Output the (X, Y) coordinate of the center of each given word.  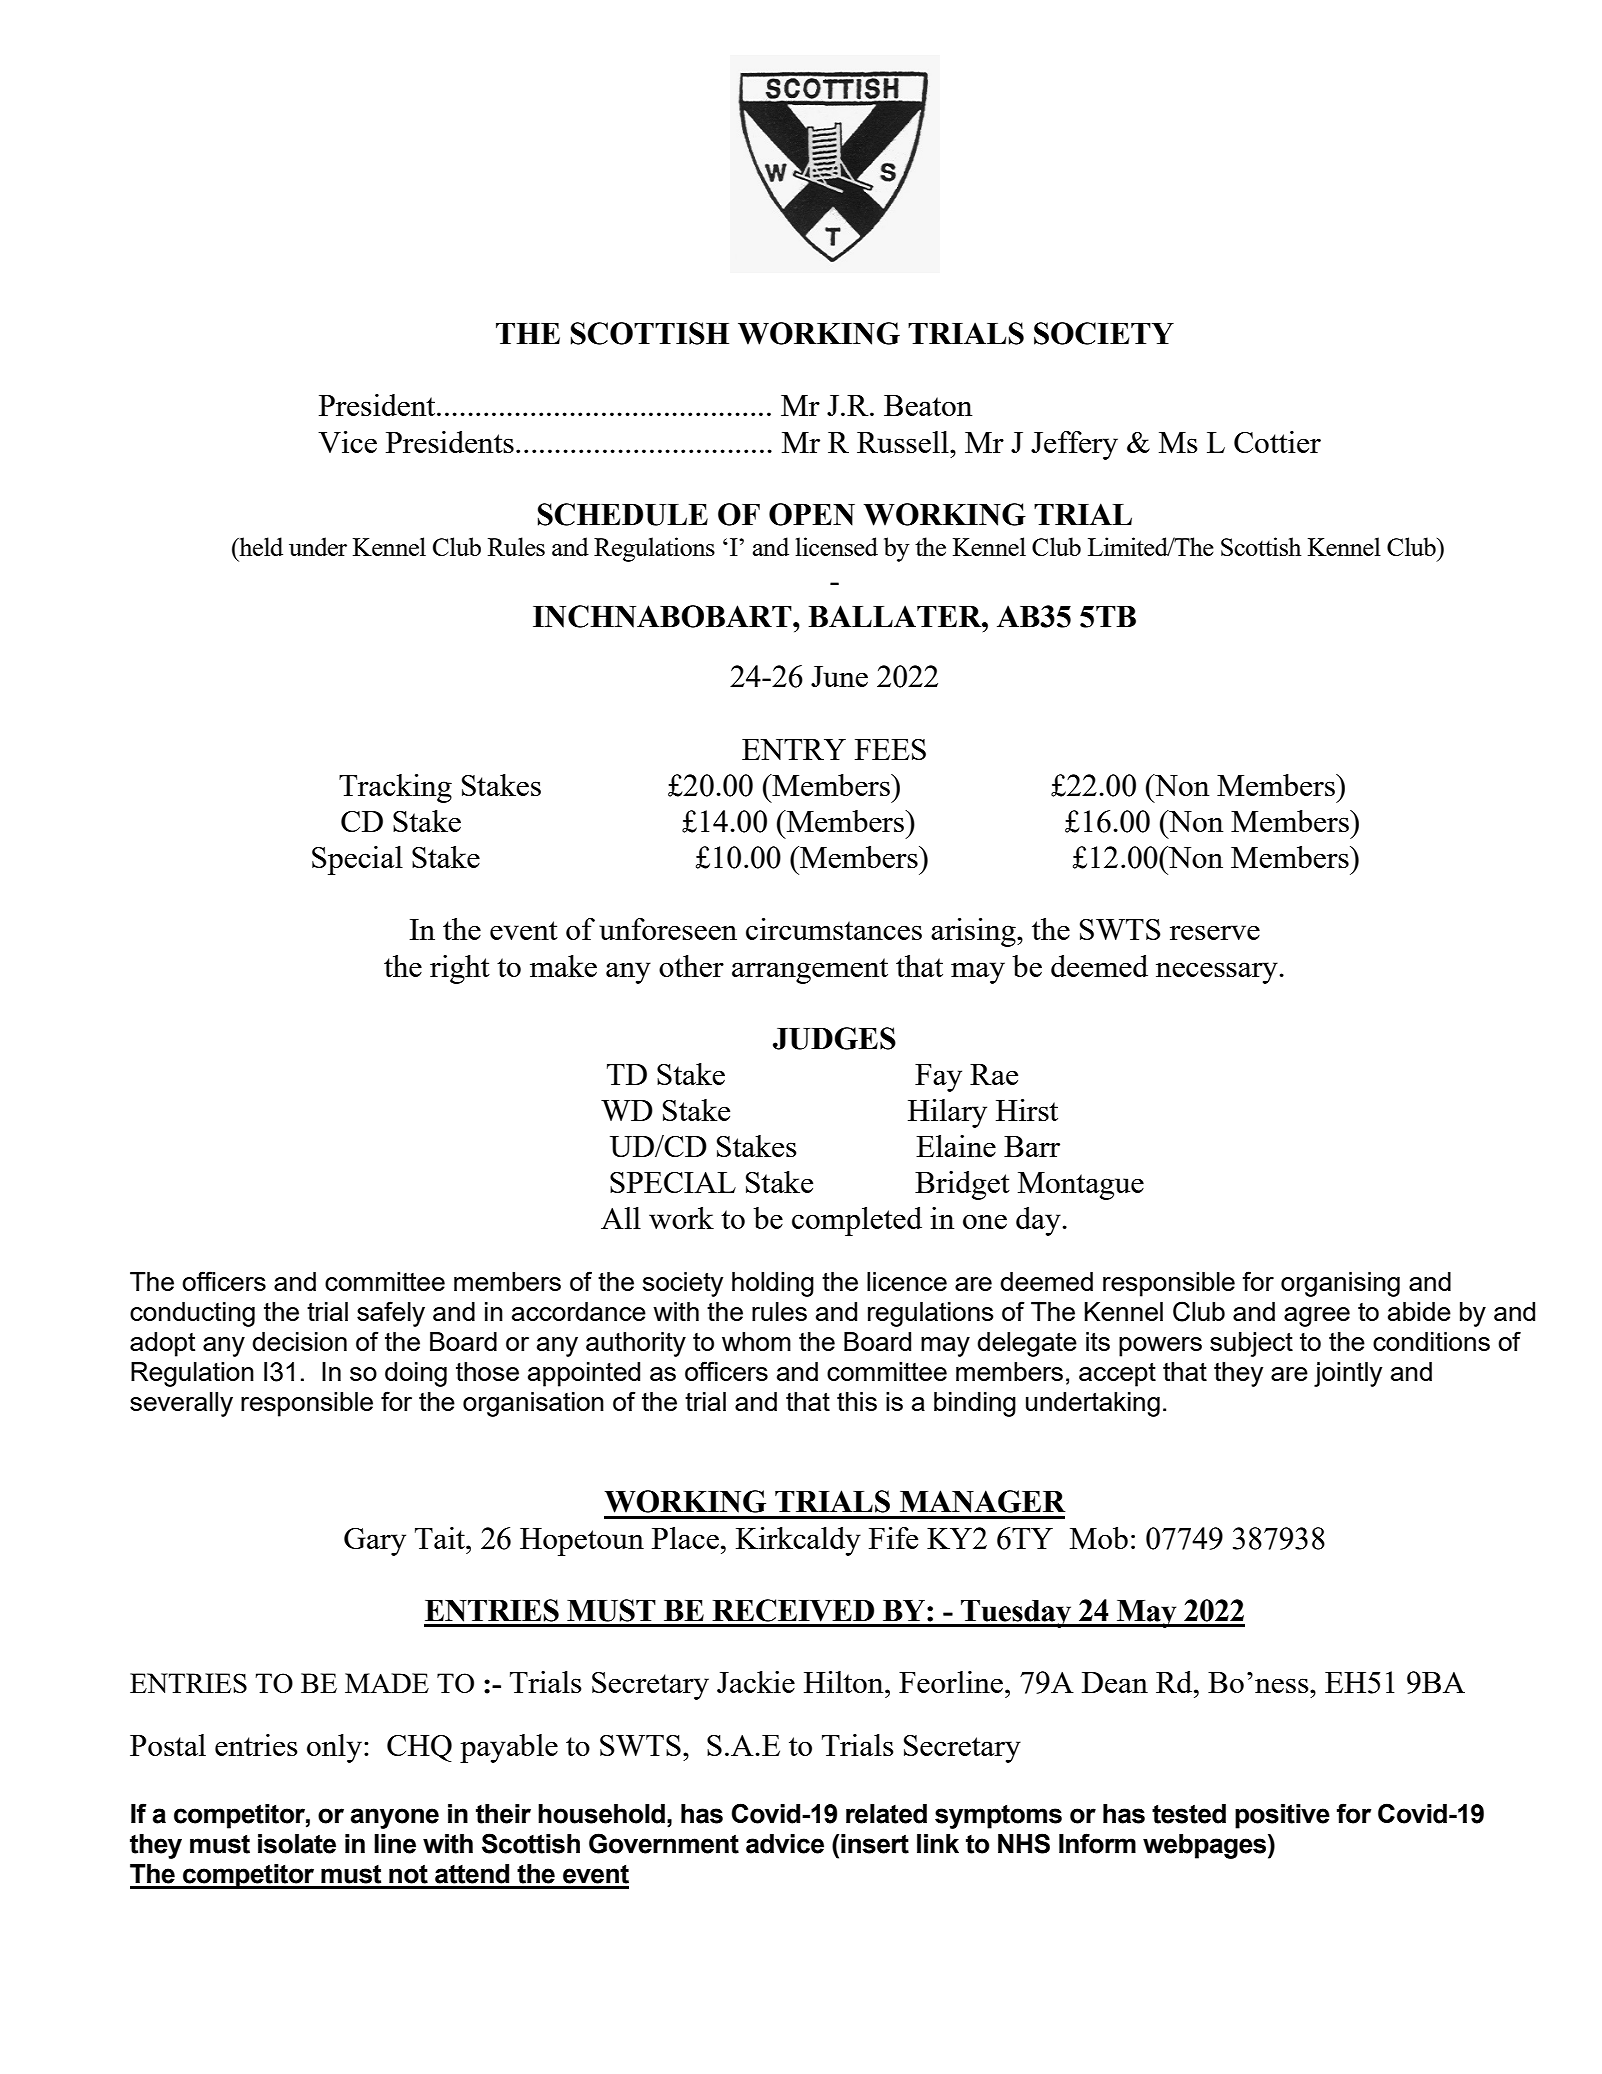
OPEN (812, 514)
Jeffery (1074, 445)
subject (1251, 1344)
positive (1282, 1816)
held (260, 546)
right (460, 969)
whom (756, 1341)
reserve (1215, 932)
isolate (297, 1844)
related (886, 1814)
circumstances (834, 929)
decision (299, 1341)
